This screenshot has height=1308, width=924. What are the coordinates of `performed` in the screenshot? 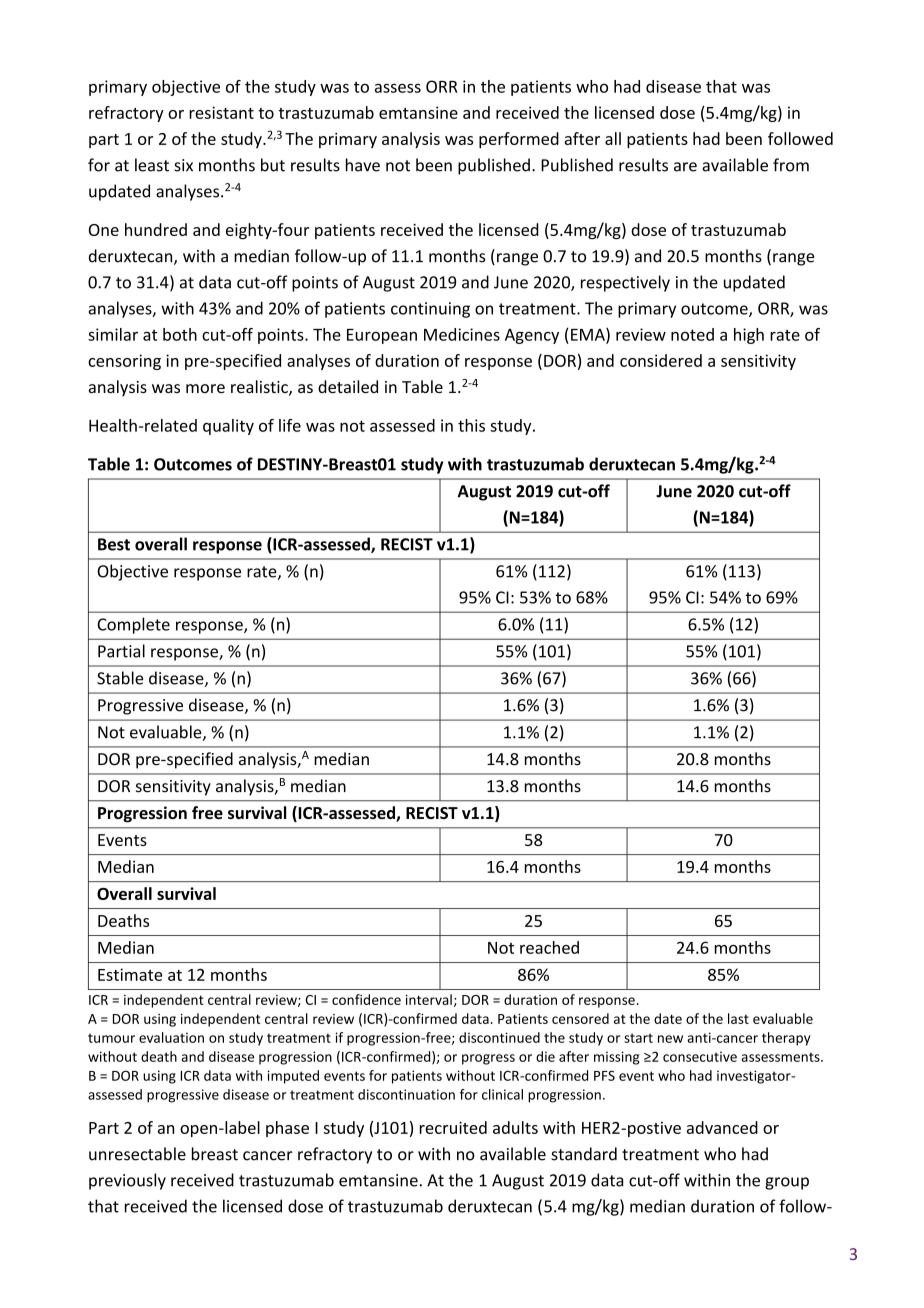 It's located at (519, 140).
